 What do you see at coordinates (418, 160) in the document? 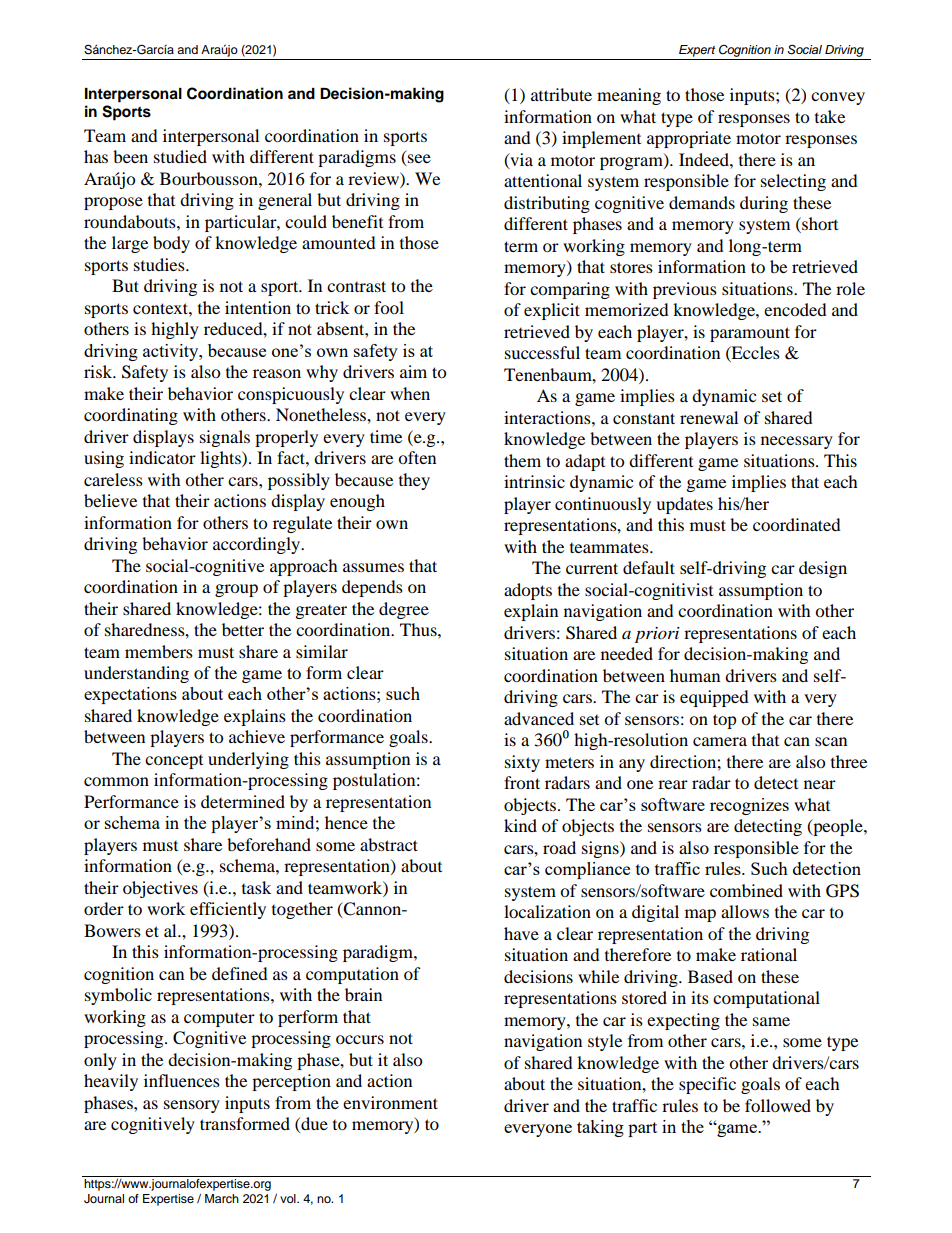
I see `see` at bounding box center [418, 160].
